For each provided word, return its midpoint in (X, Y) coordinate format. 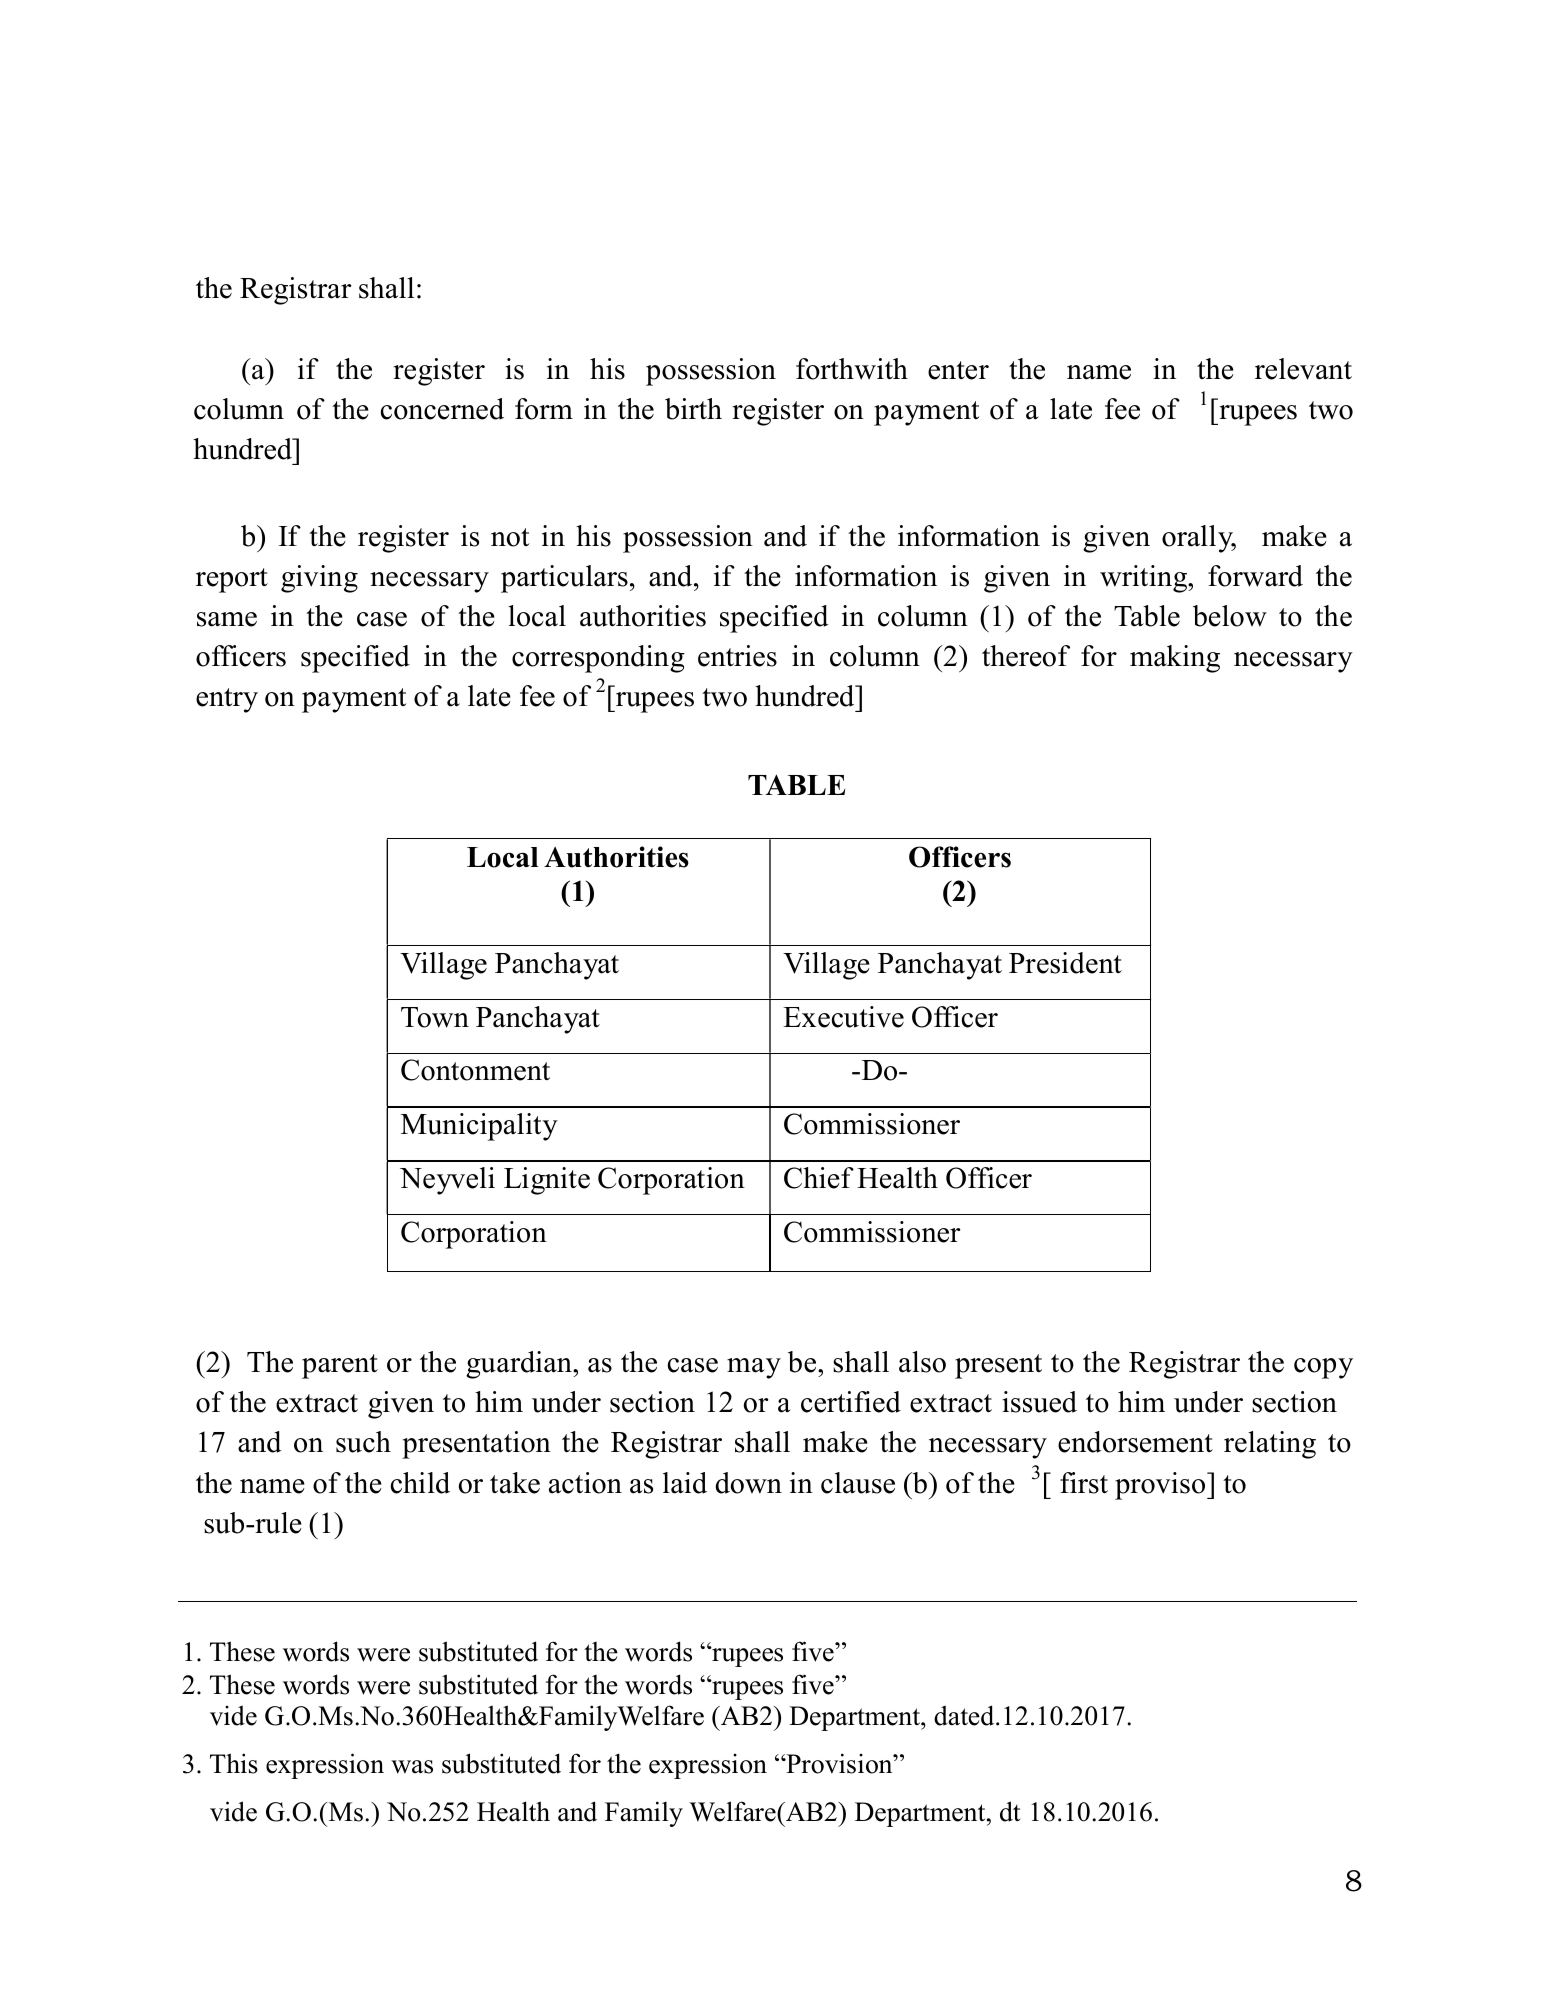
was (412, 1767)
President (1065, 963)
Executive (843, 1017)
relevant (1303, 369)
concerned (442, 409)
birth (693, 409)
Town (435, 1017)
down (748, 1483)
